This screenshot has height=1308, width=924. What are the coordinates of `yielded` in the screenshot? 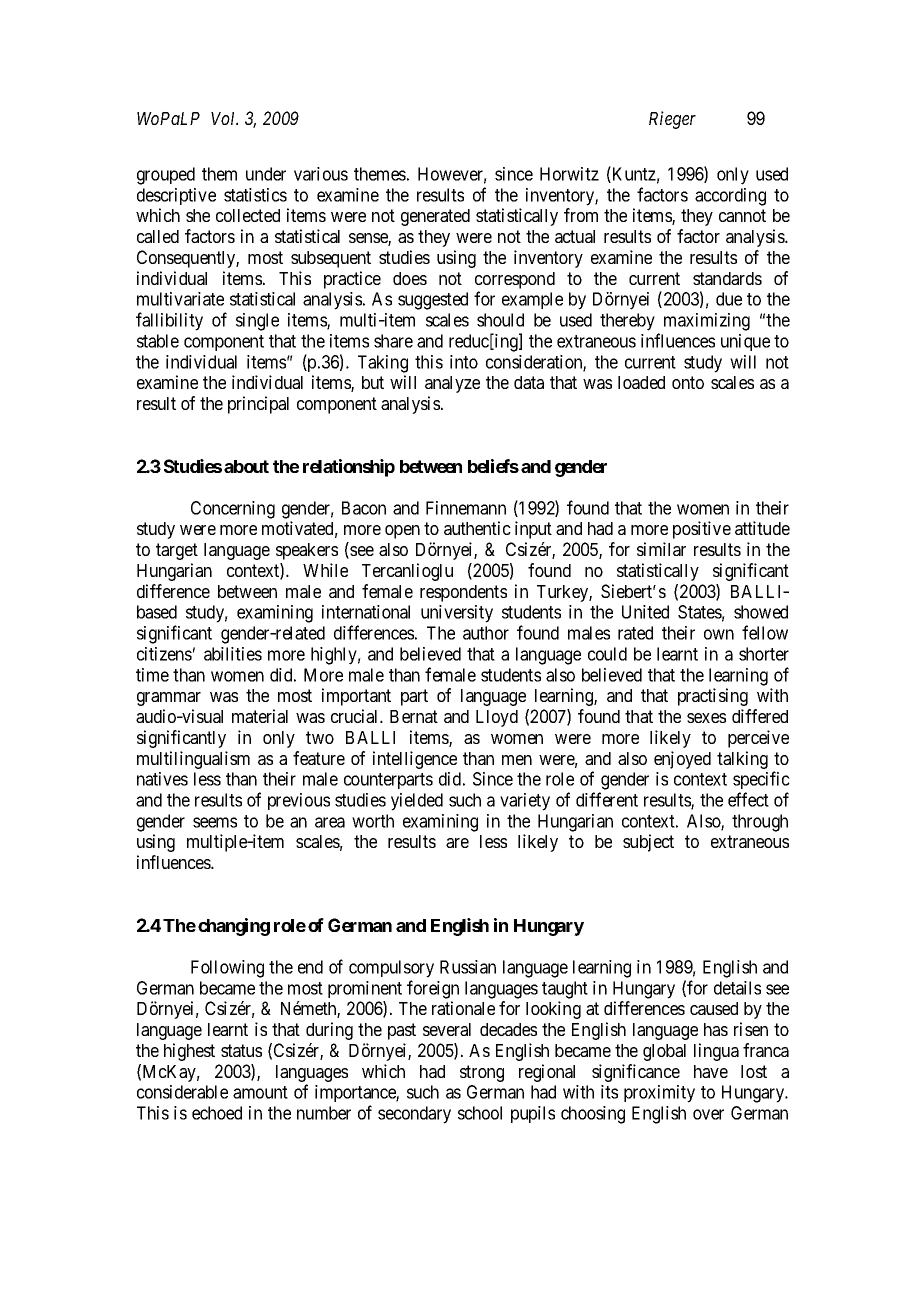 It's located at (417, 802).
